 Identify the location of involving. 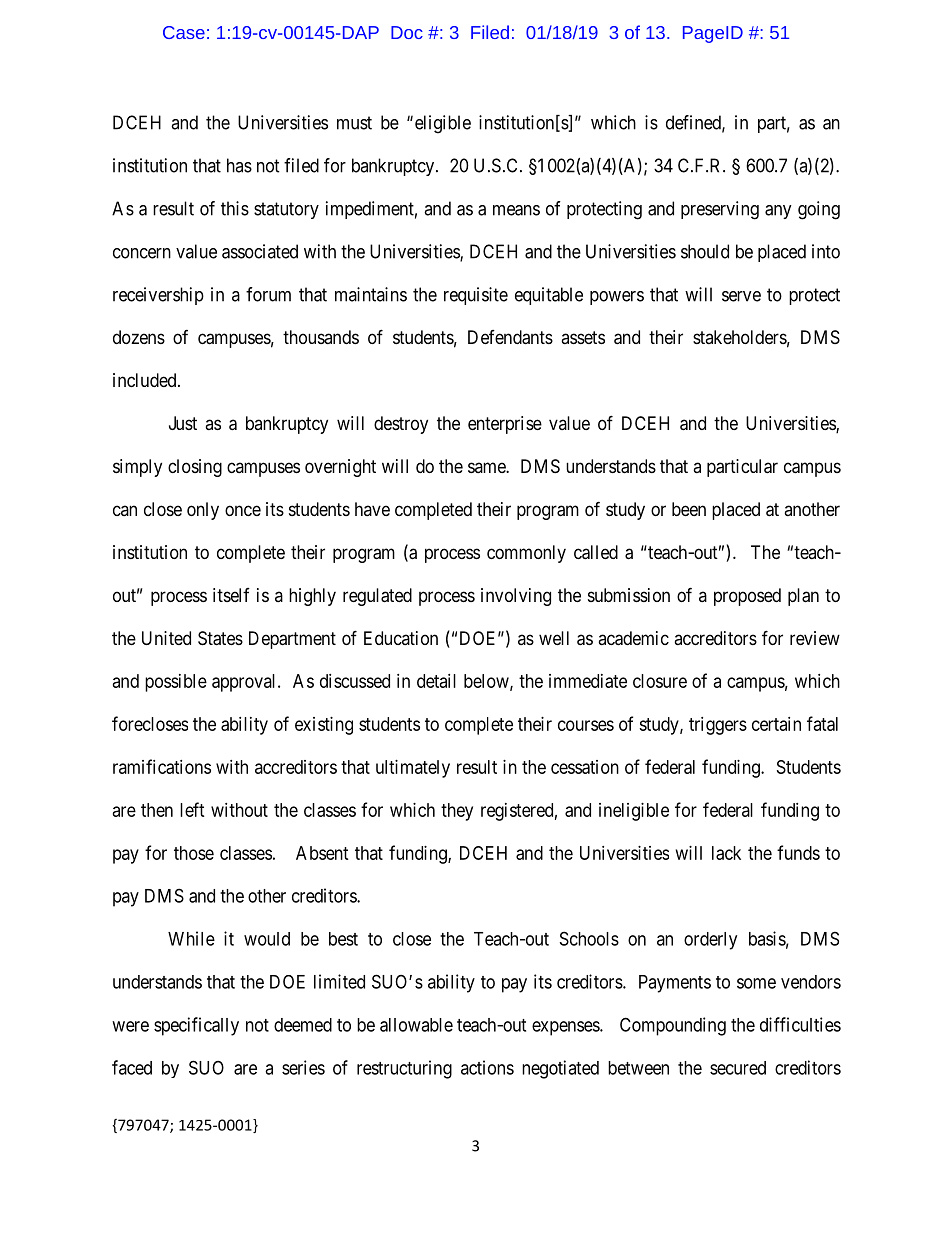
(516, 597).
